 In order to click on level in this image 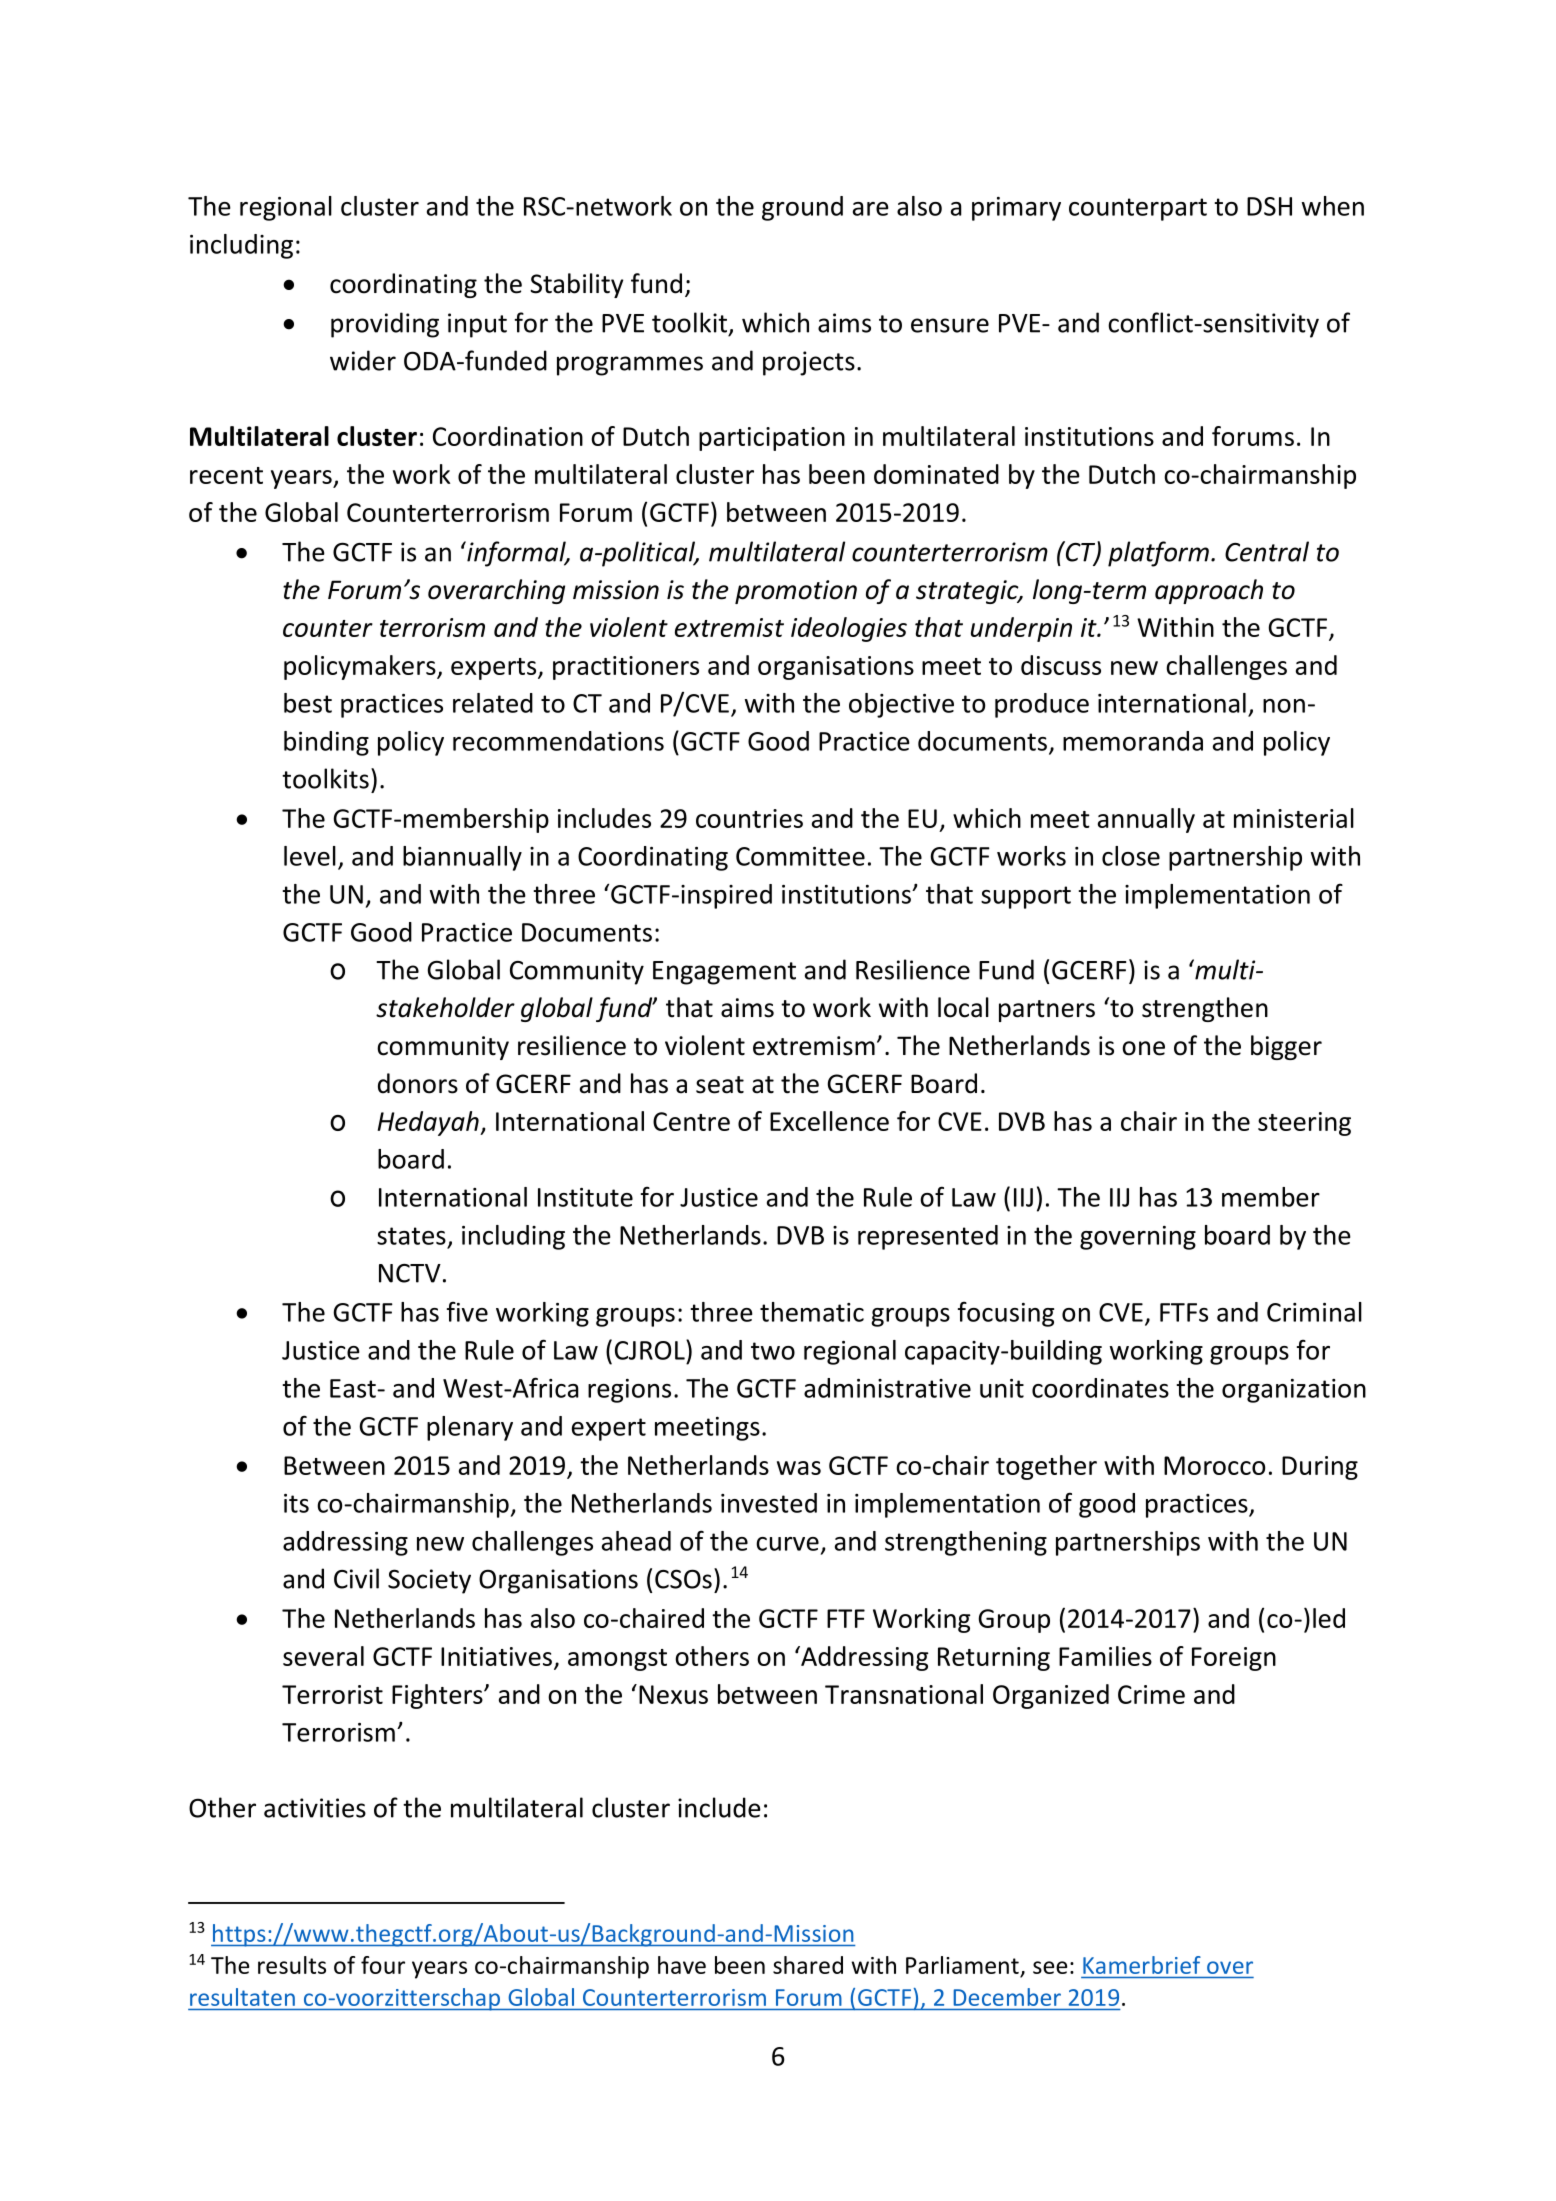, I will do `click(310, 856)`.
